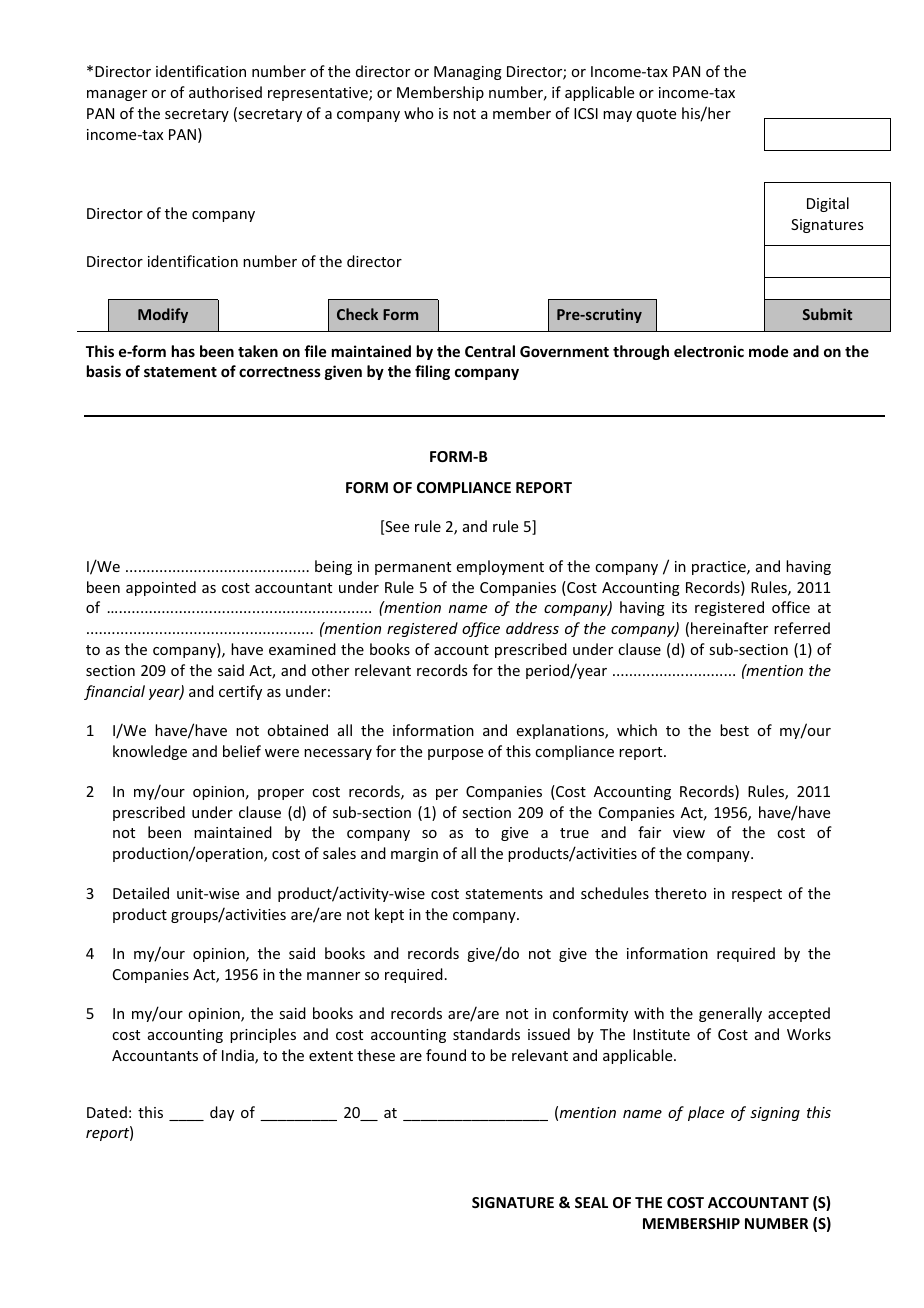 This screenshot has width=924, height=1308. What do you see at coordinates (468, 73) in the screenshot?
I see `Managing` at bounding box center [468, 73].
